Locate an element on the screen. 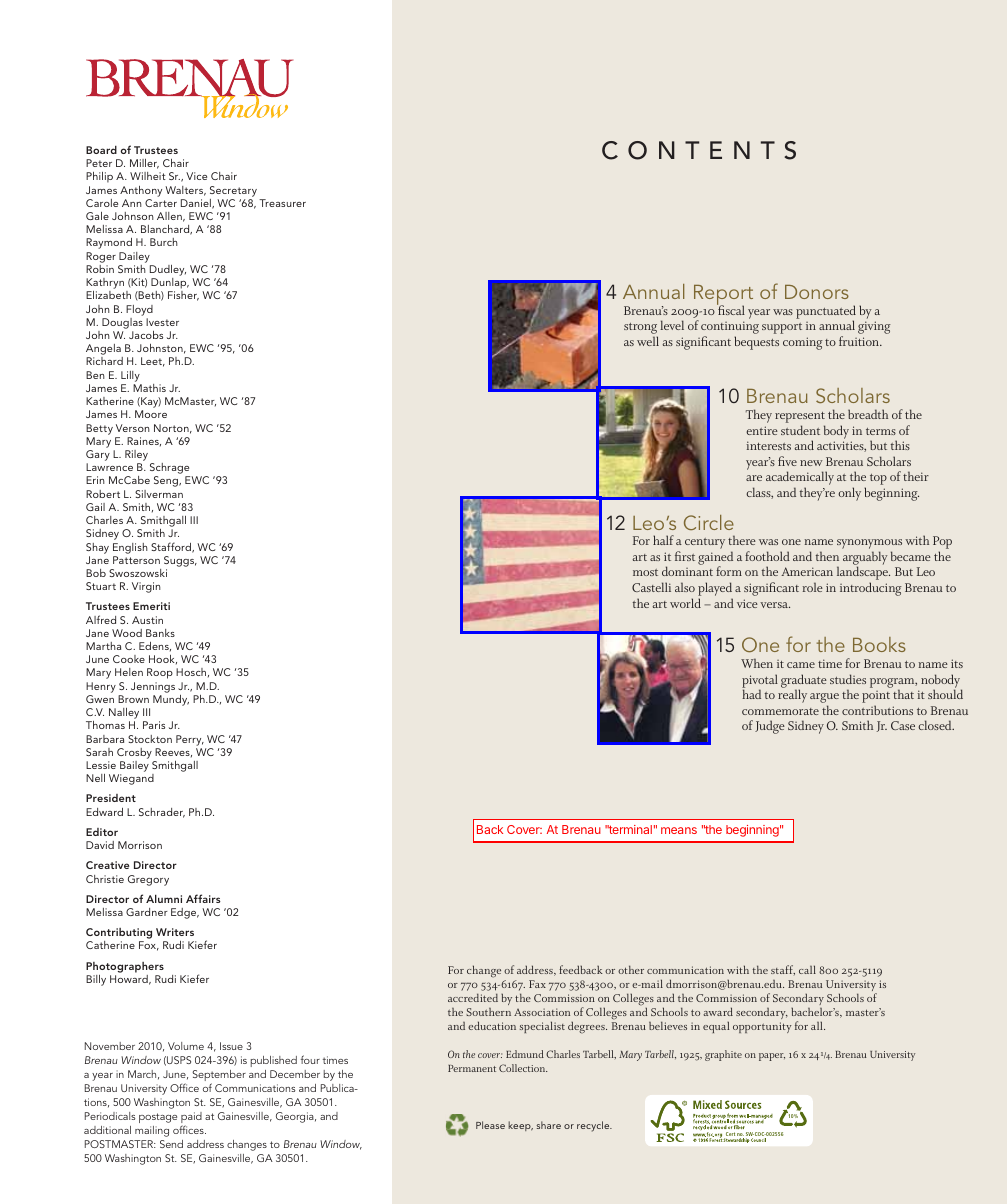 The height and width of the screenshot is (1204, 1007). Walters is located at coordinates (185, 191).
